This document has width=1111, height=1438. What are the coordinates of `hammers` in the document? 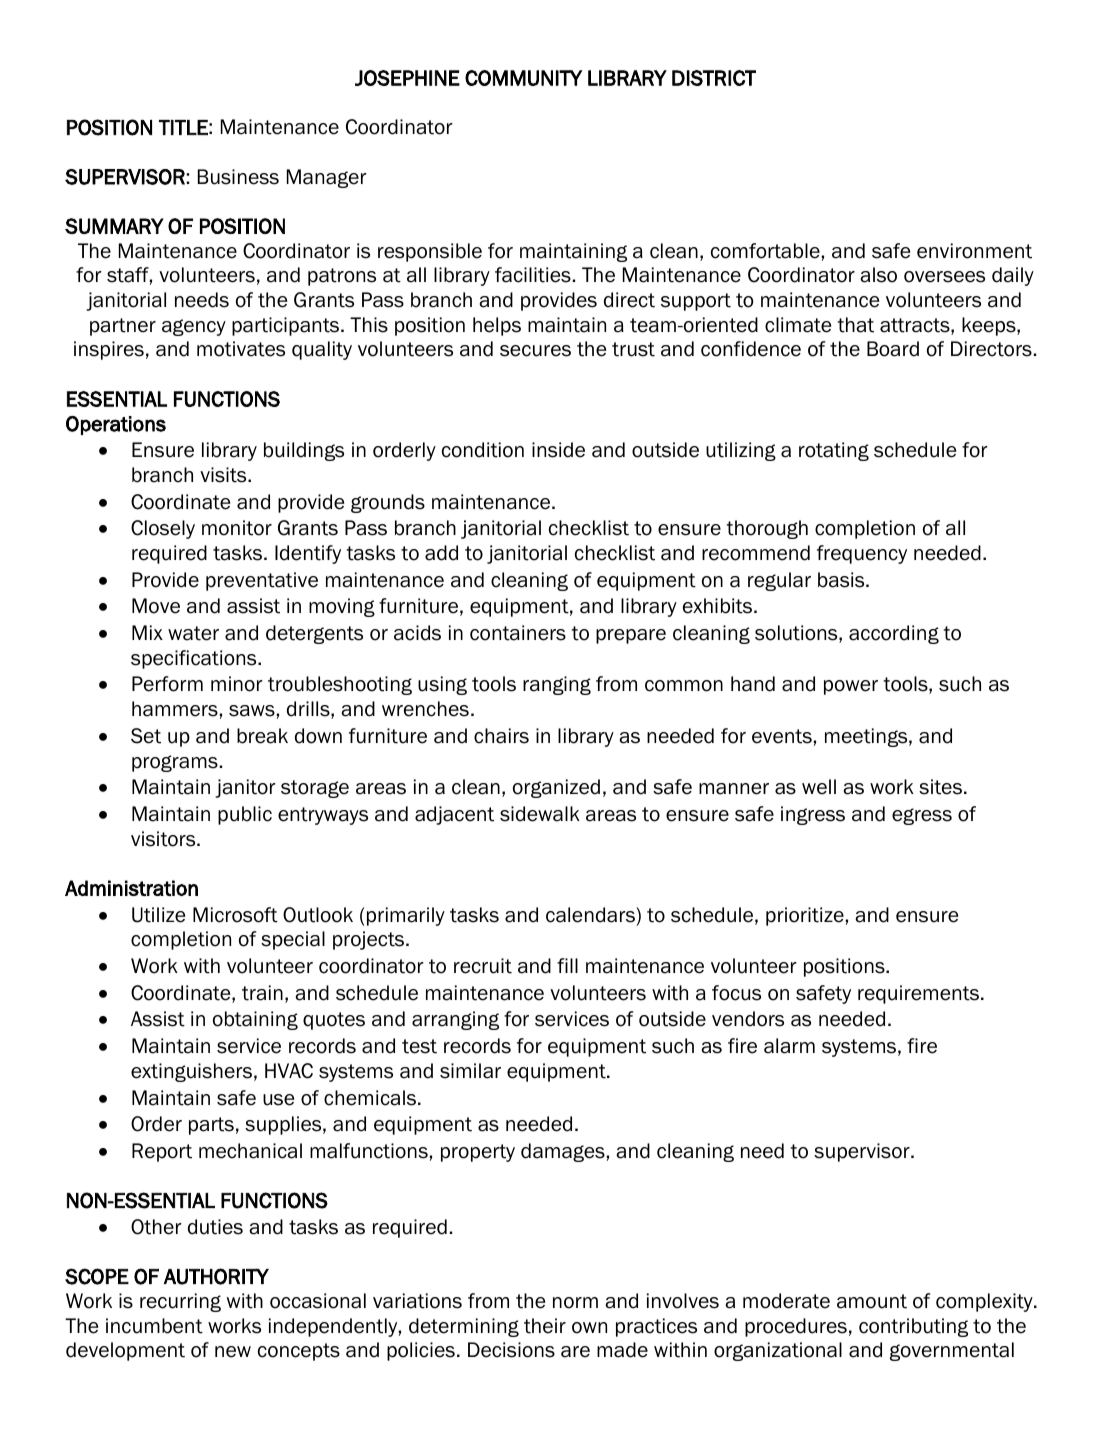 It's located at (175, 709).
